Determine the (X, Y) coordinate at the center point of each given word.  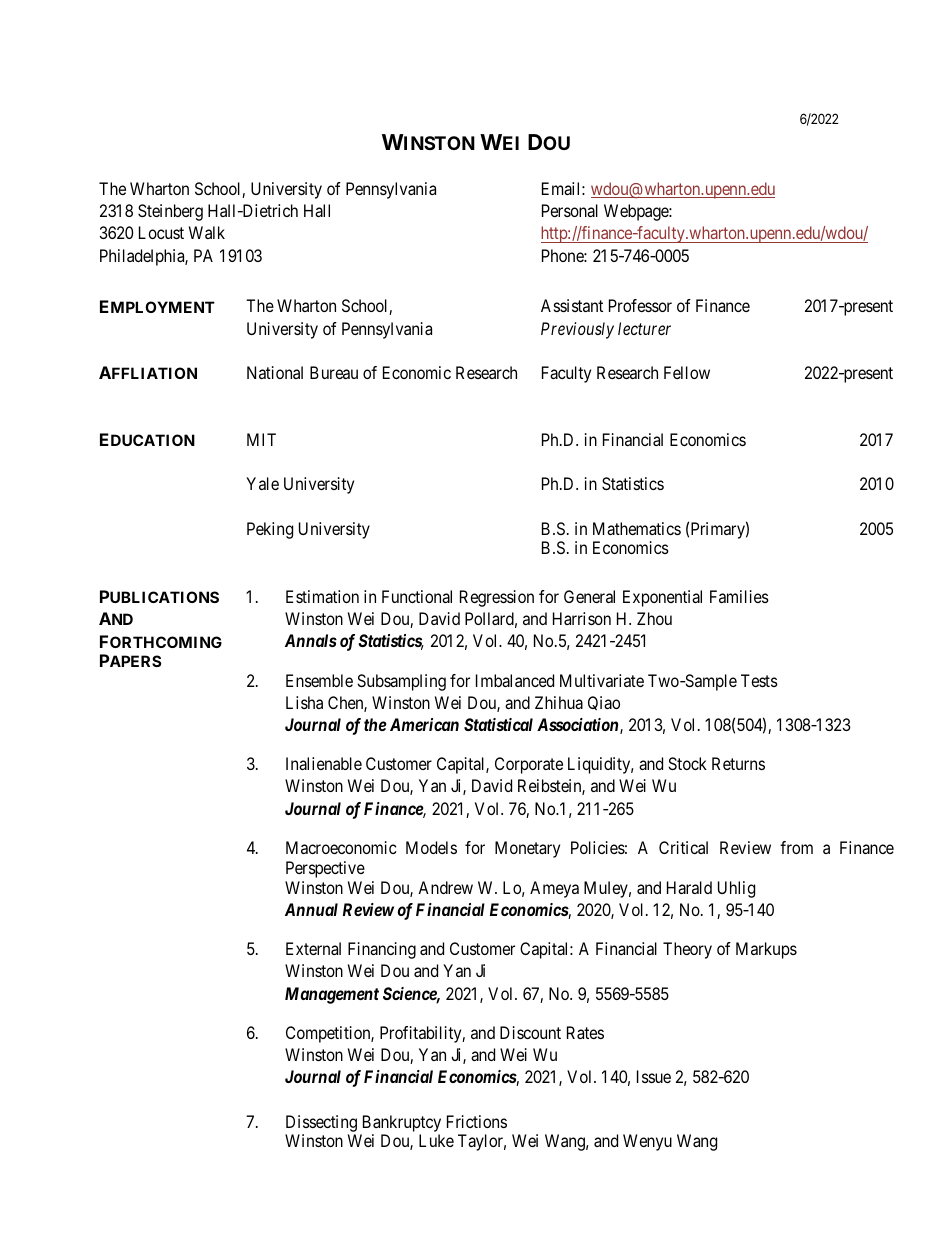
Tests (759, 680)
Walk (207, 232)
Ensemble (319, 680)
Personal (570, 210)
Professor (640, 305)
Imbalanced (515, 680)
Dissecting (321, 1123)
